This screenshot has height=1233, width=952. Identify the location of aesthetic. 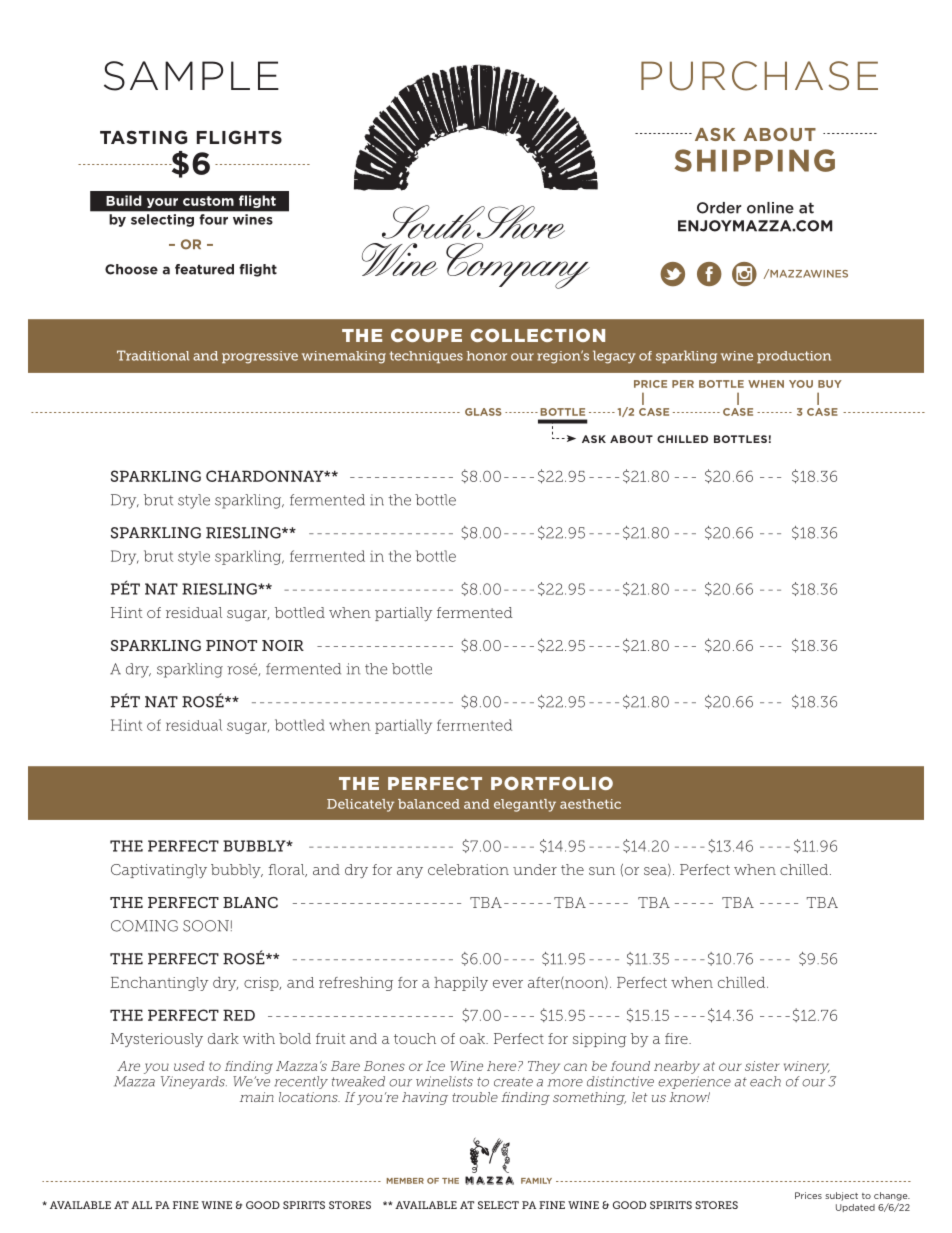
(590, 804).
